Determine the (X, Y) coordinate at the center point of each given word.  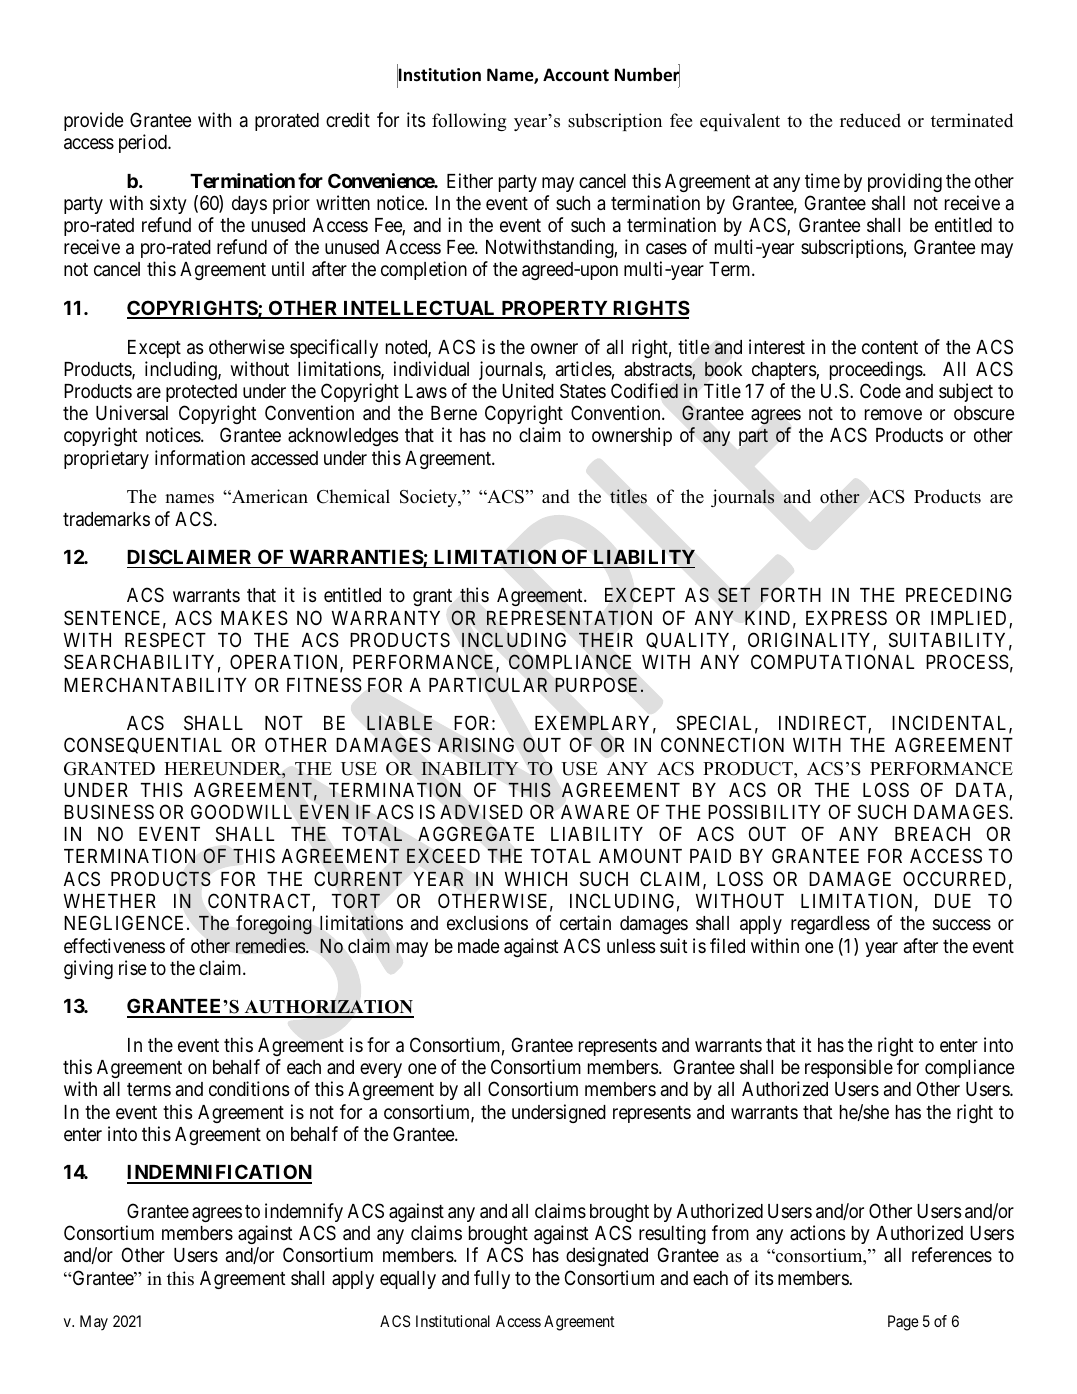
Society (429, 498)
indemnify (304, 1212)
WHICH (536, 878)
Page (903, 1323)
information (200, 457)
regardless (830, 925)
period (144, 143)
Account (576, 75)
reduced (870, 120)
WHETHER (110, 901)
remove (893, 414)
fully (492, 1279)
